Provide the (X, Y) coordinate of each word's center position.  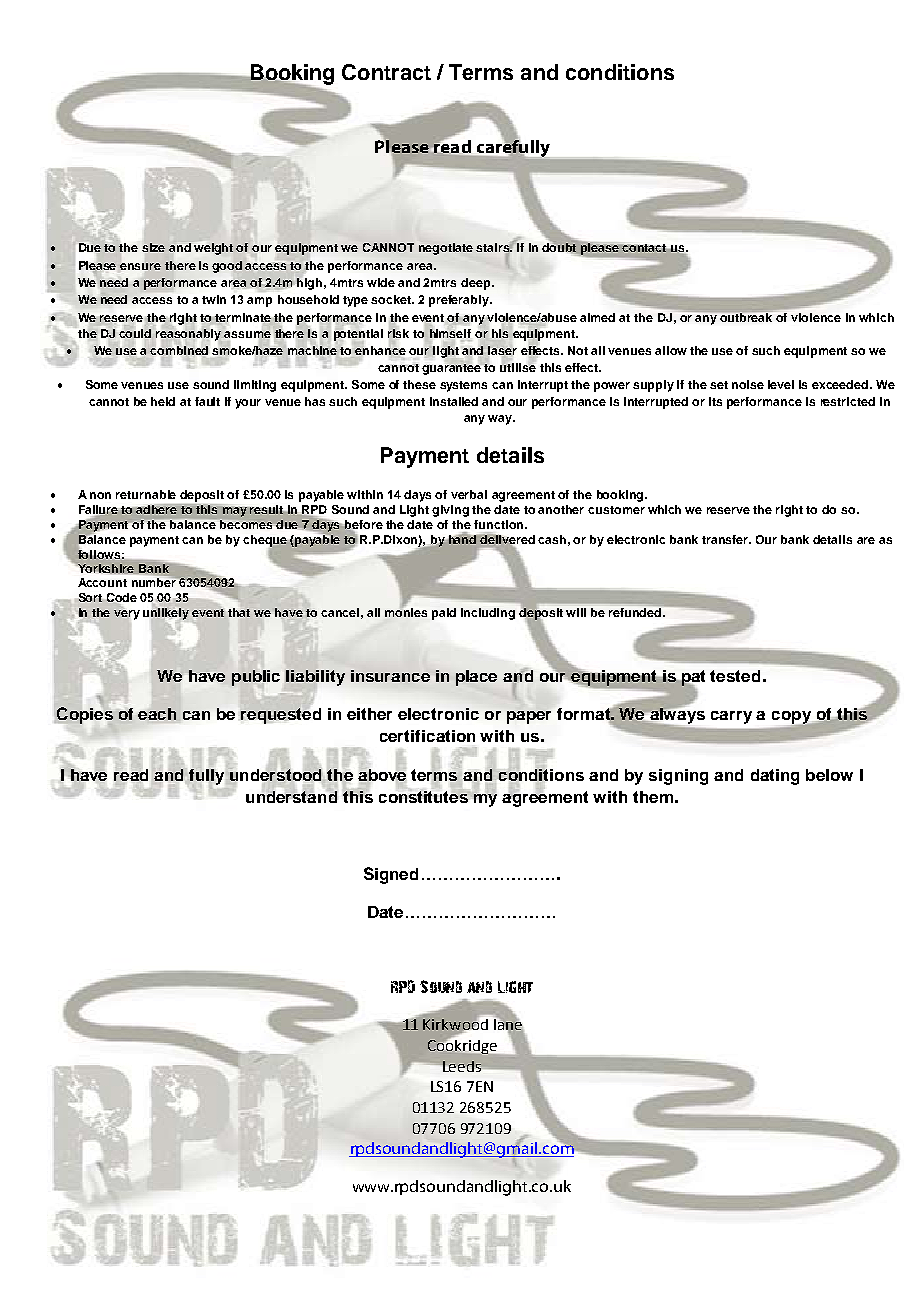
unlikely (166, 614)
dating (775, 777)
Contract (386, 72)
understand (291, 795)
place (476, 678)
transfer (726, 539)
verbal (469, 494)
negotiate (446, 249)
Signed (391, 875)
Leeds (462, 1066)
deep (477, 284)
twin (214, 299)
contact (644, 248)
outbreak (746, 317)
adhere (157, 511)
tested (735, 676)
